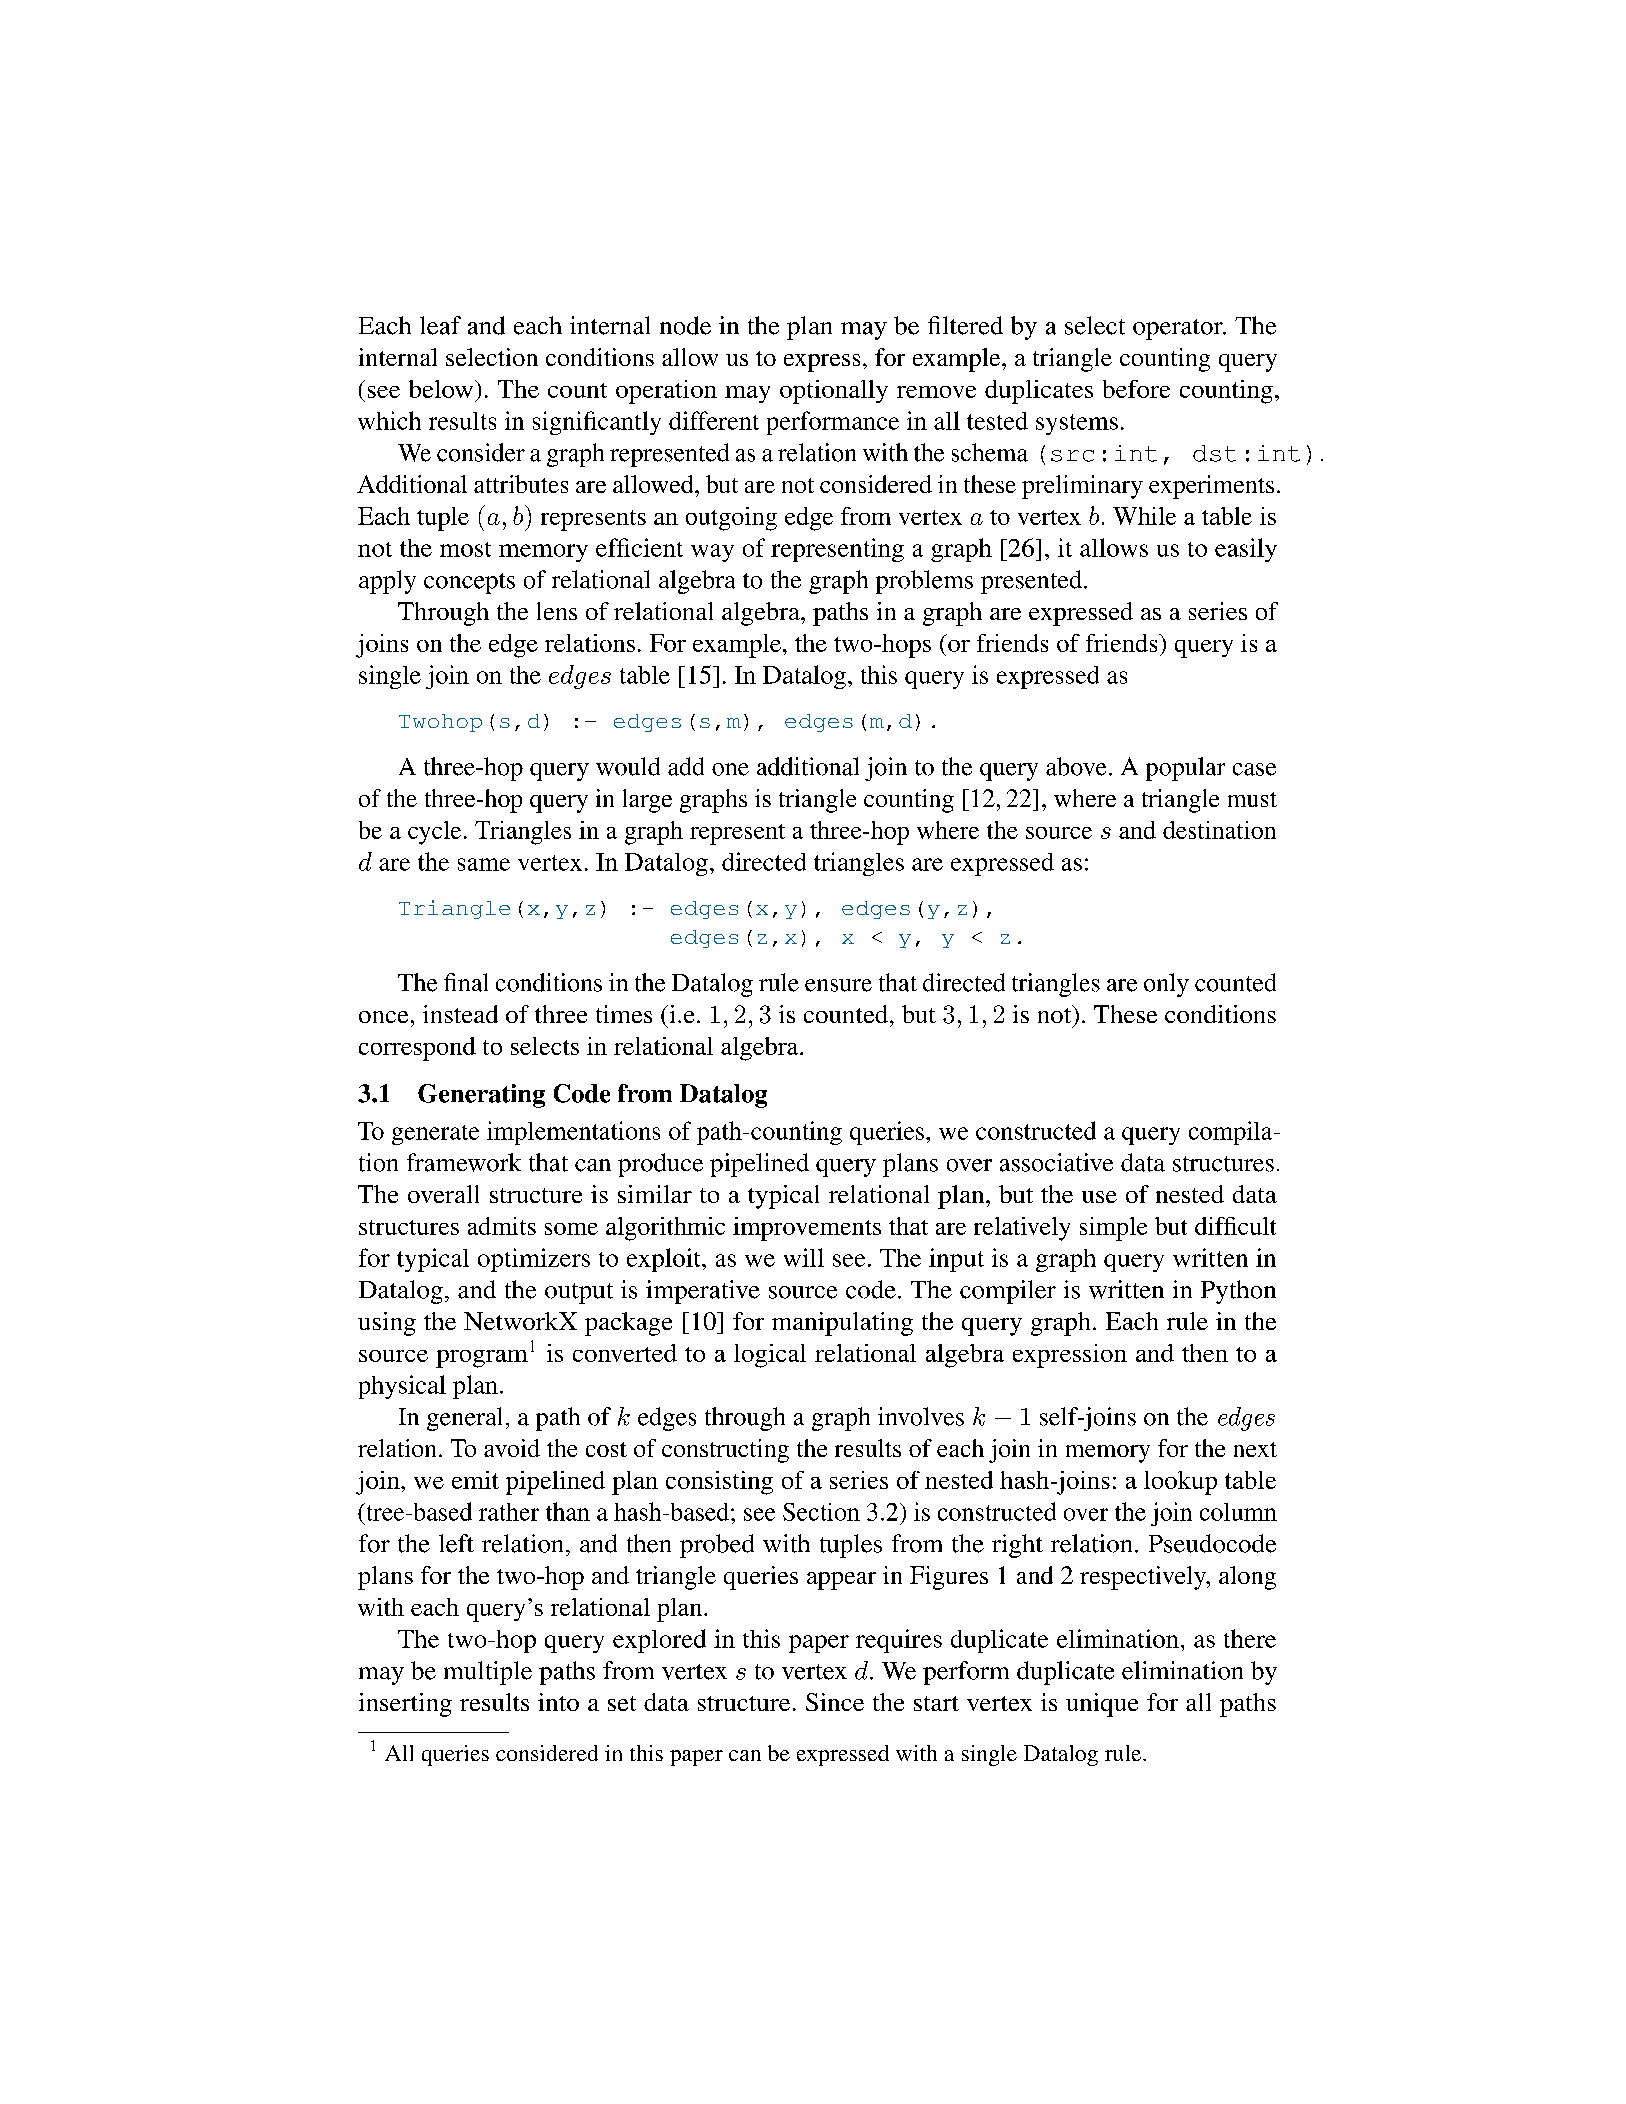  What do you see at coordinates (442, 389) in the page?
I see `below` at bounding box center [442, 389].
